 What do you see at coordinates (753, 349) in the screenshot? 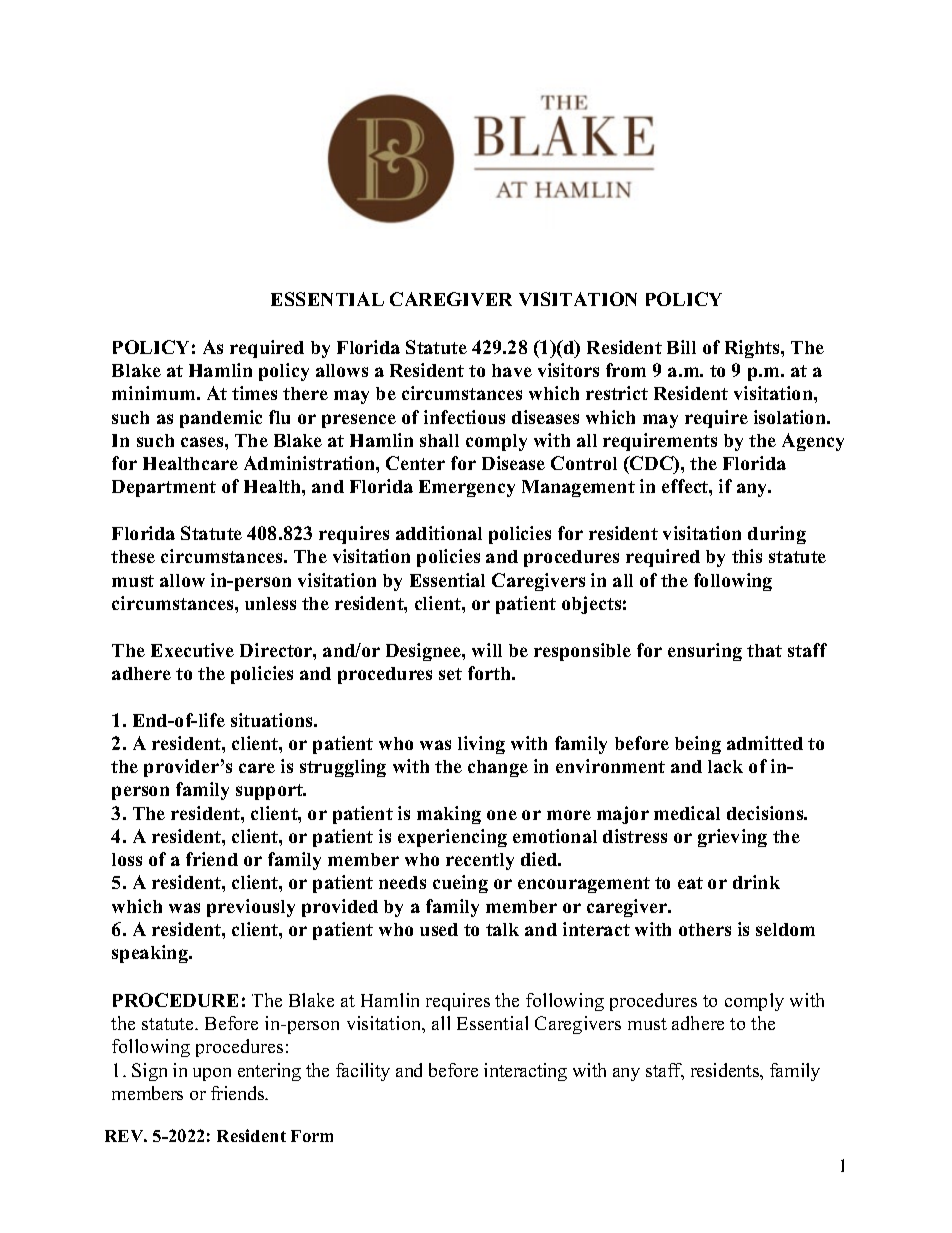
I see `Rights` at bounding box center [753, 349].
